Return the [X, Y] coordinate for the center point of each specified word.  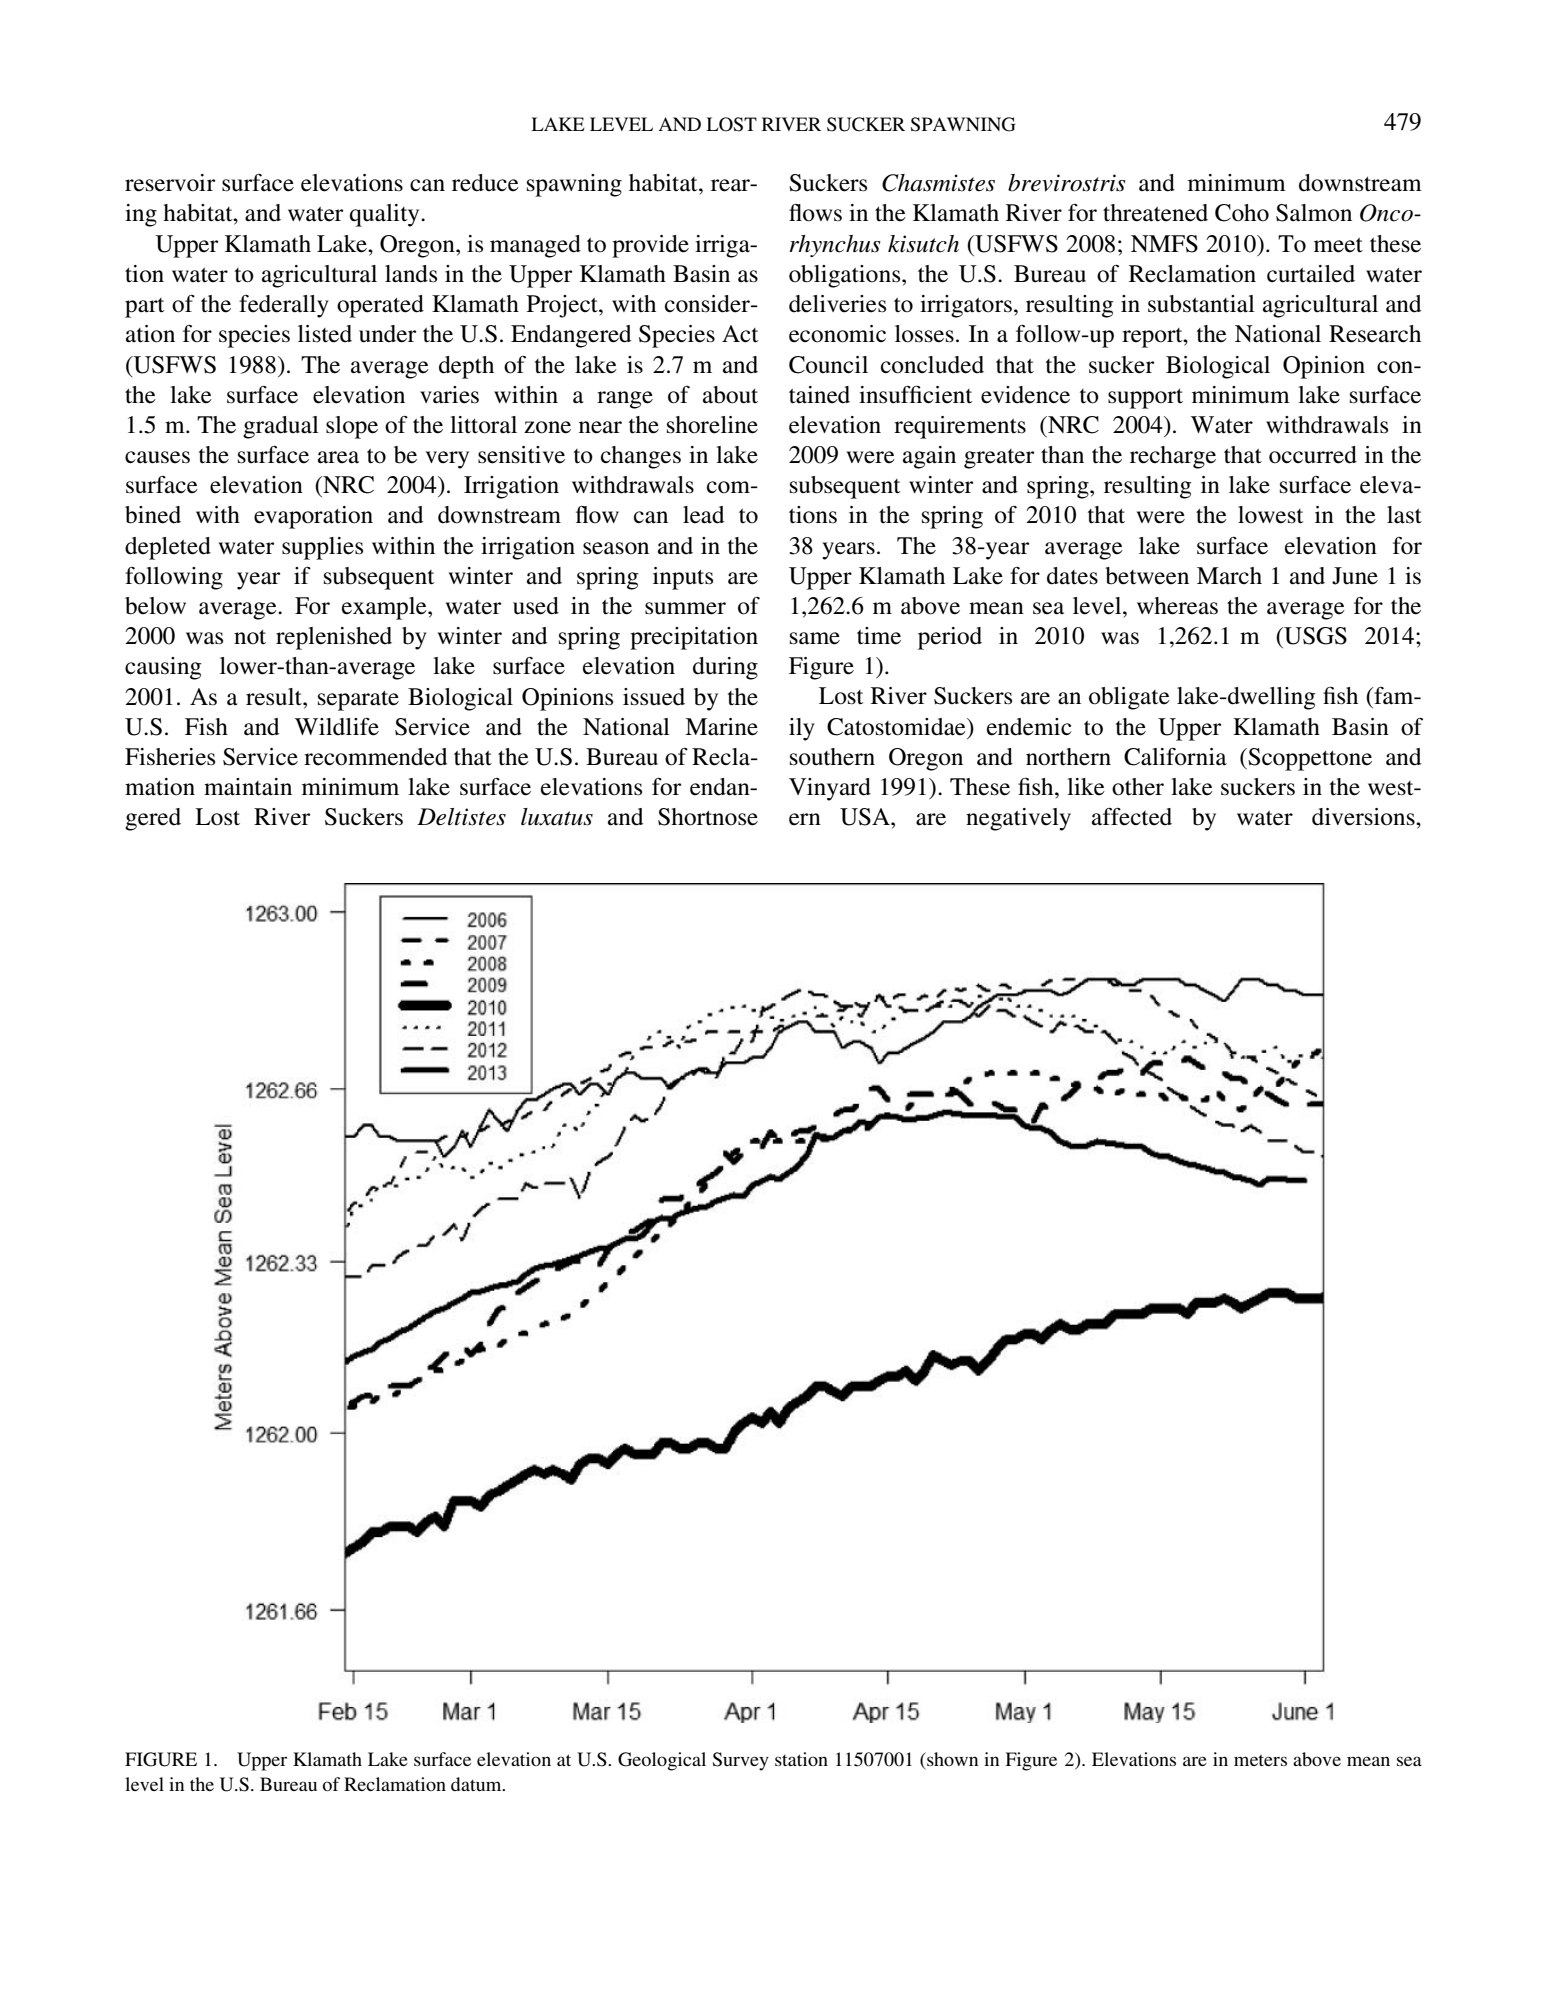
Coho [1242, 213]
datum [477, 1784]
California [1175, 757]
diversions [1364, 817]
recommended [375, 757]
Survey [740, 1761]
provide [650, 246]
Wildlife [337, 727]
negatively [1018, 819]
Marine [721, 727]
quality [386, 215]
